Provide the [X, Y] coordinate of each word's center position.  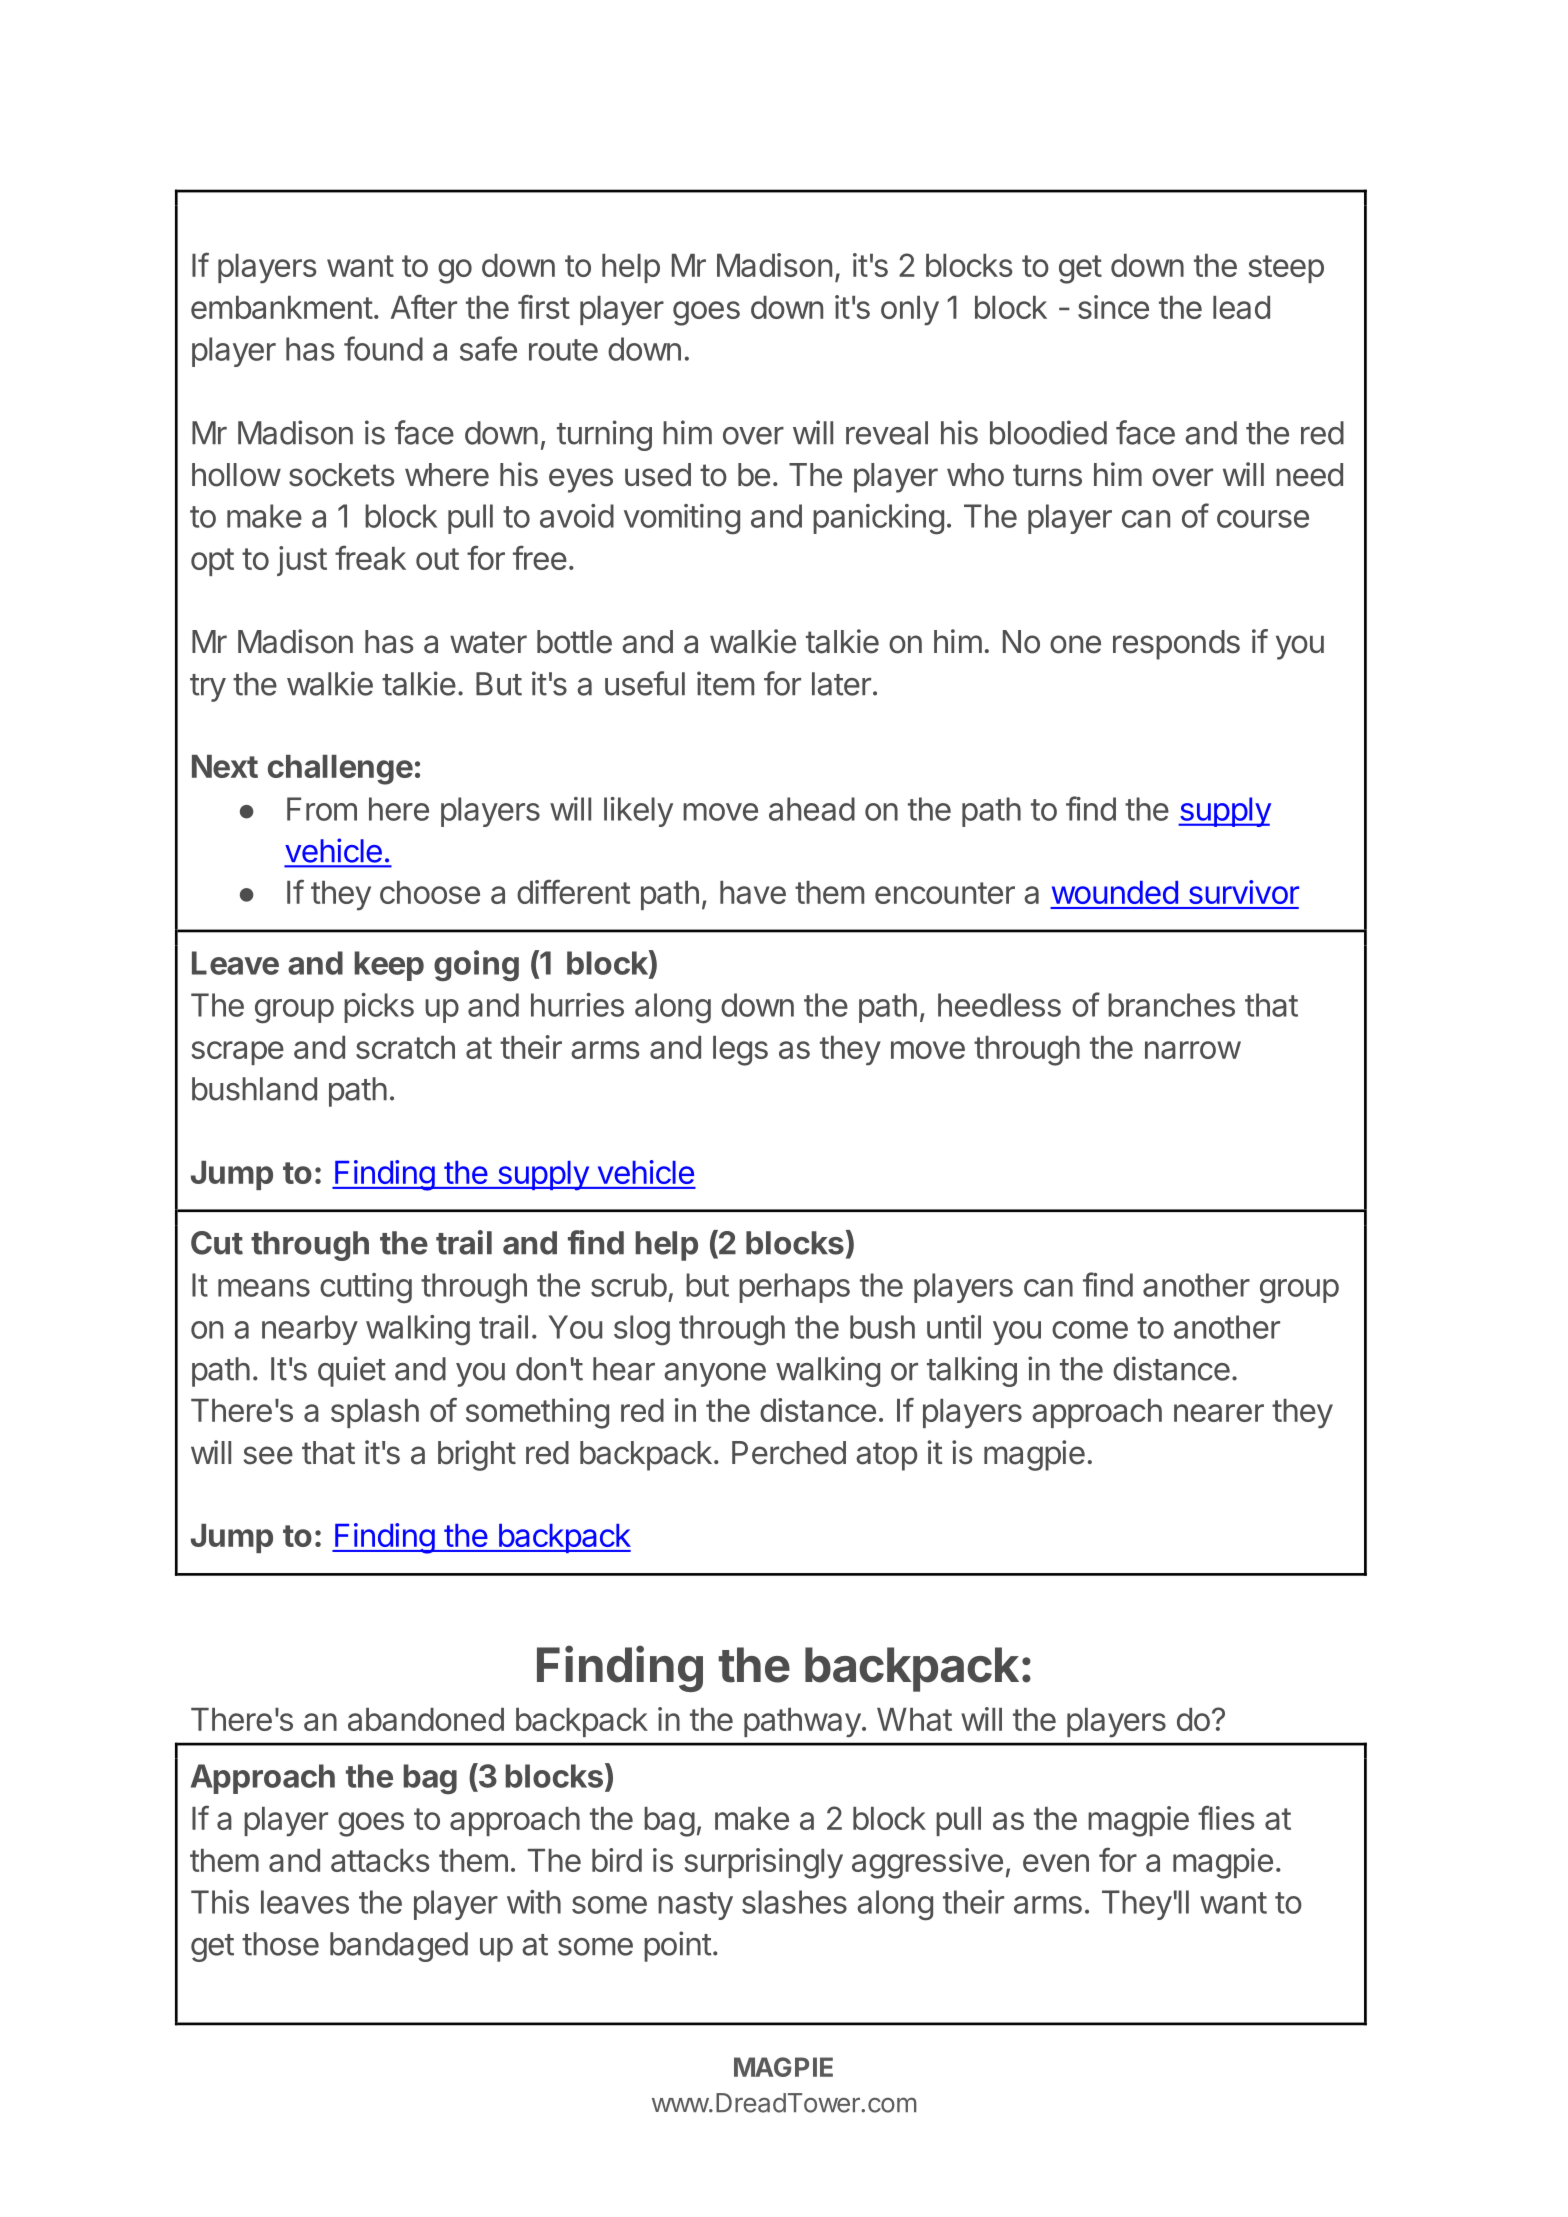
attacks [380, 1860]
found [383, 348]
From [322, 809]
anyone [715, 1375]
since [1113, 307]
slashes [794, 1902]
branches [1171, 1005]
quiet [352, 1371]
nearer [1219, 1413]
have [753, 892]
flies [1226, 1818]
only [910, 311]
